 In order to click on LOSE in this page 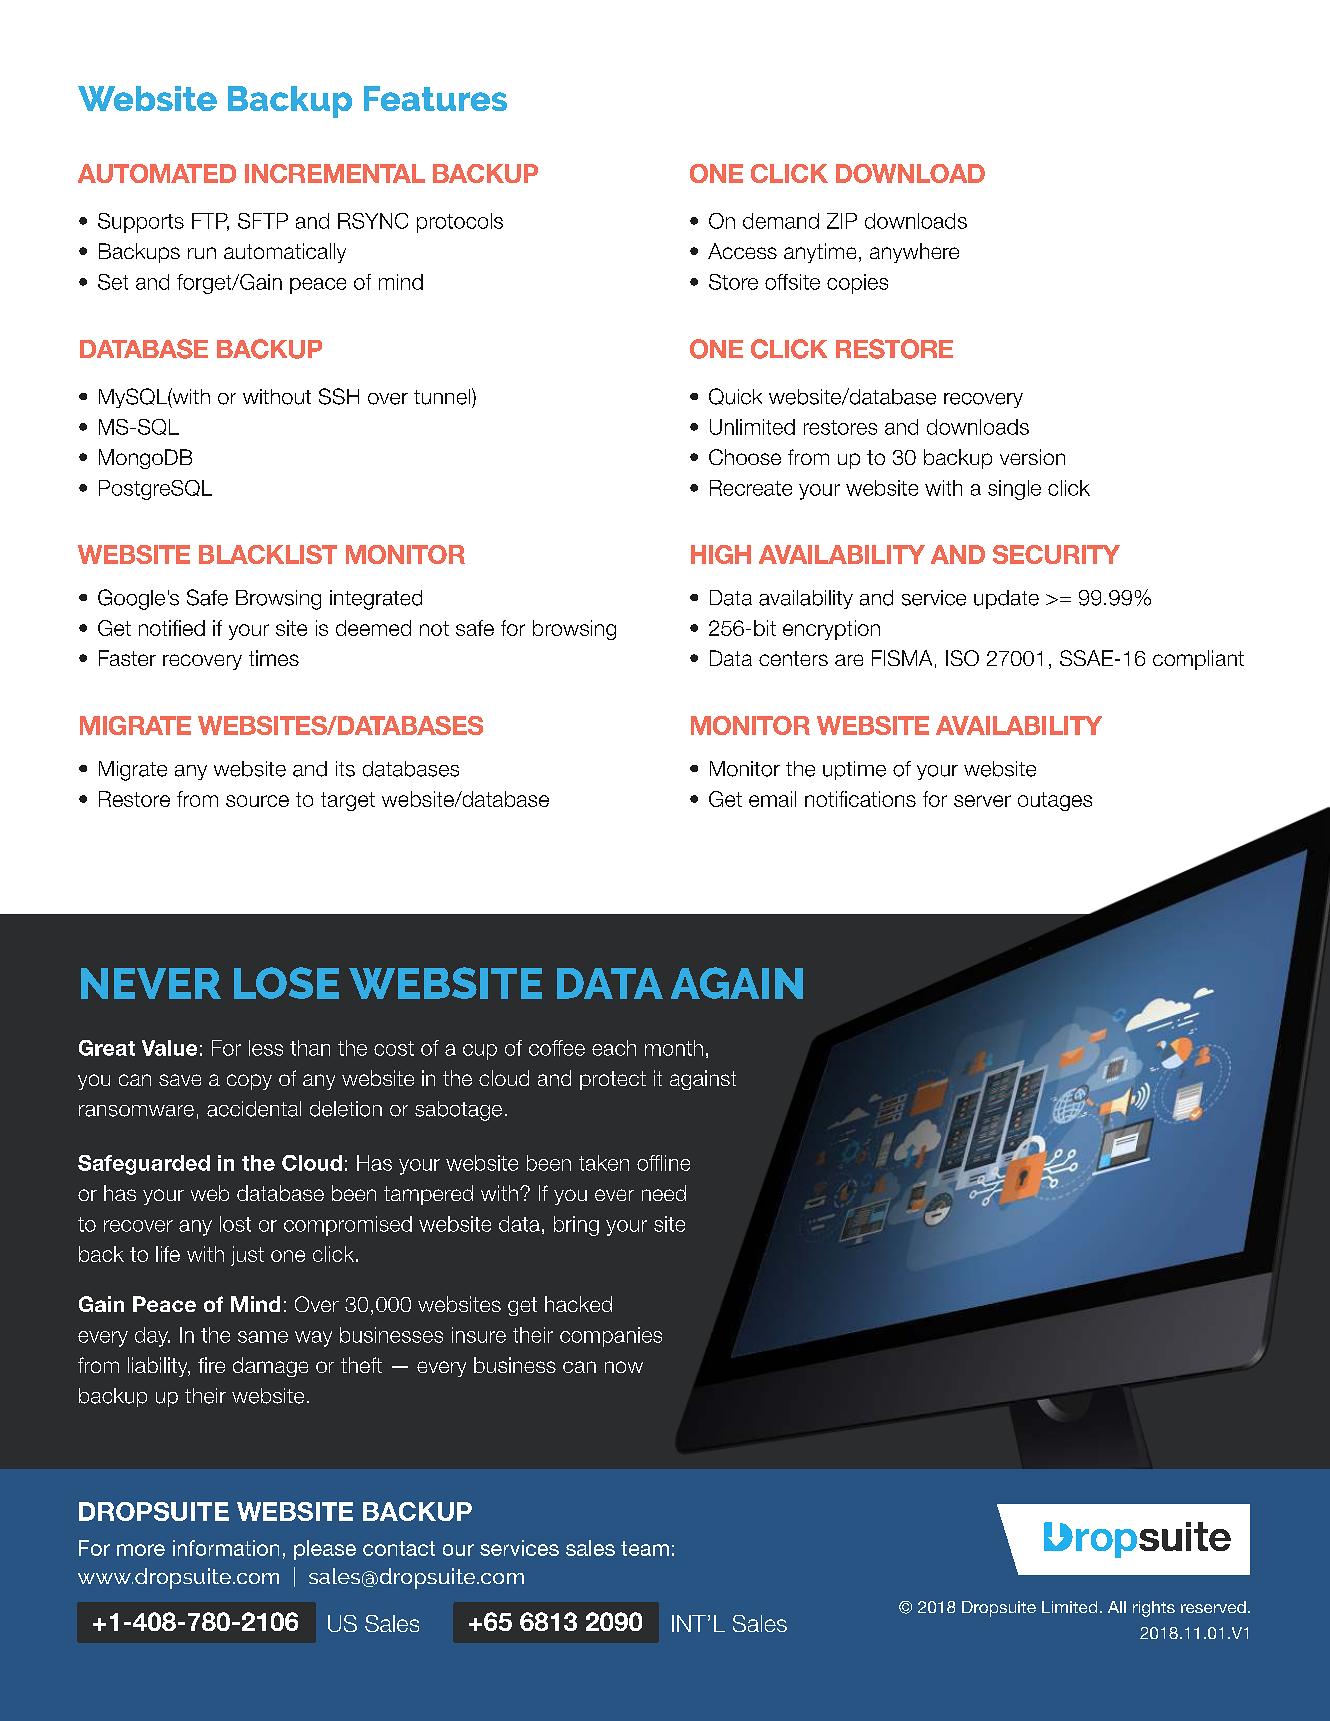, I will do `click(286, 983)`.
